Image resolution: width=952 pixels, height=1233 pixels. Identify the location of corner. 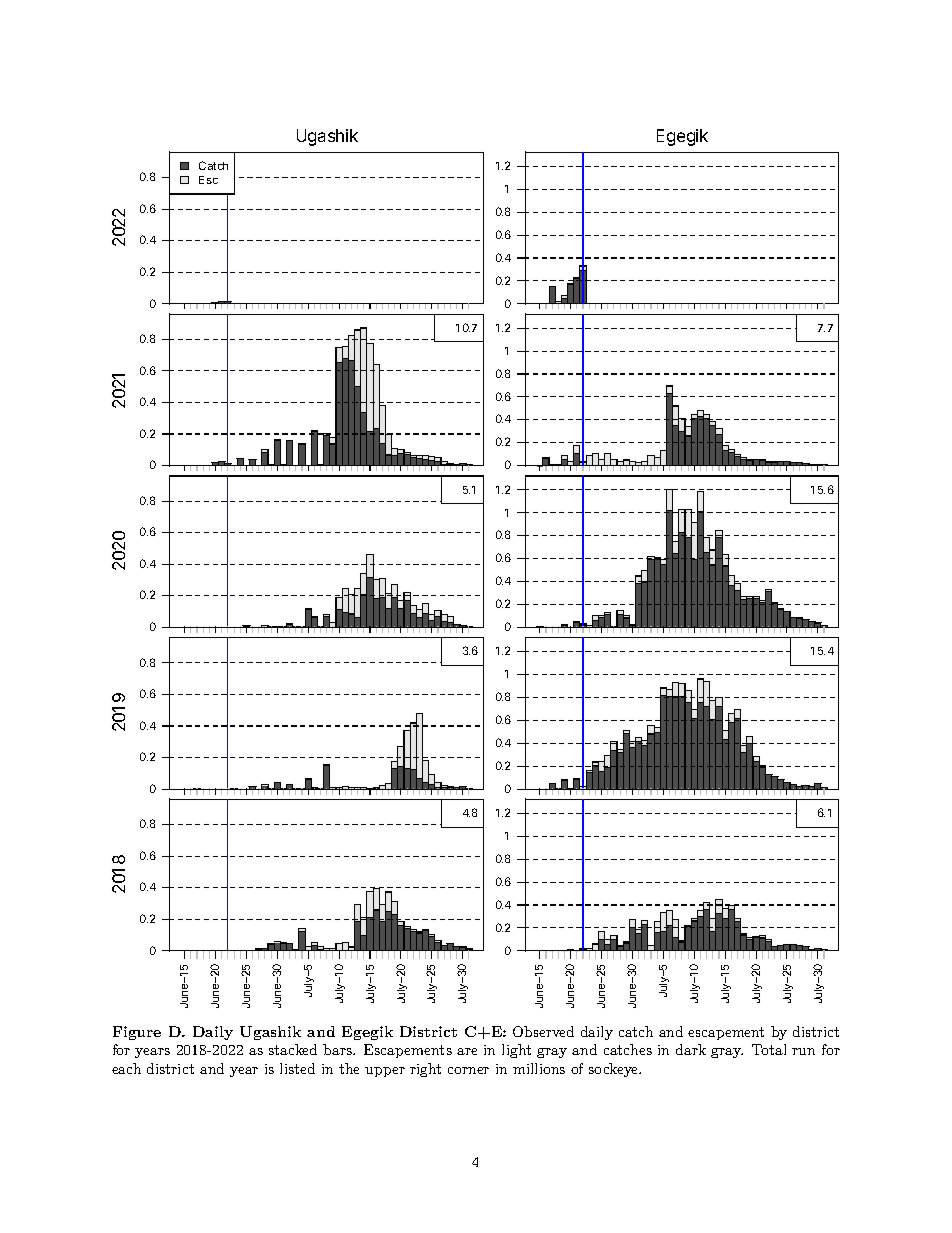
(468, 1070).
